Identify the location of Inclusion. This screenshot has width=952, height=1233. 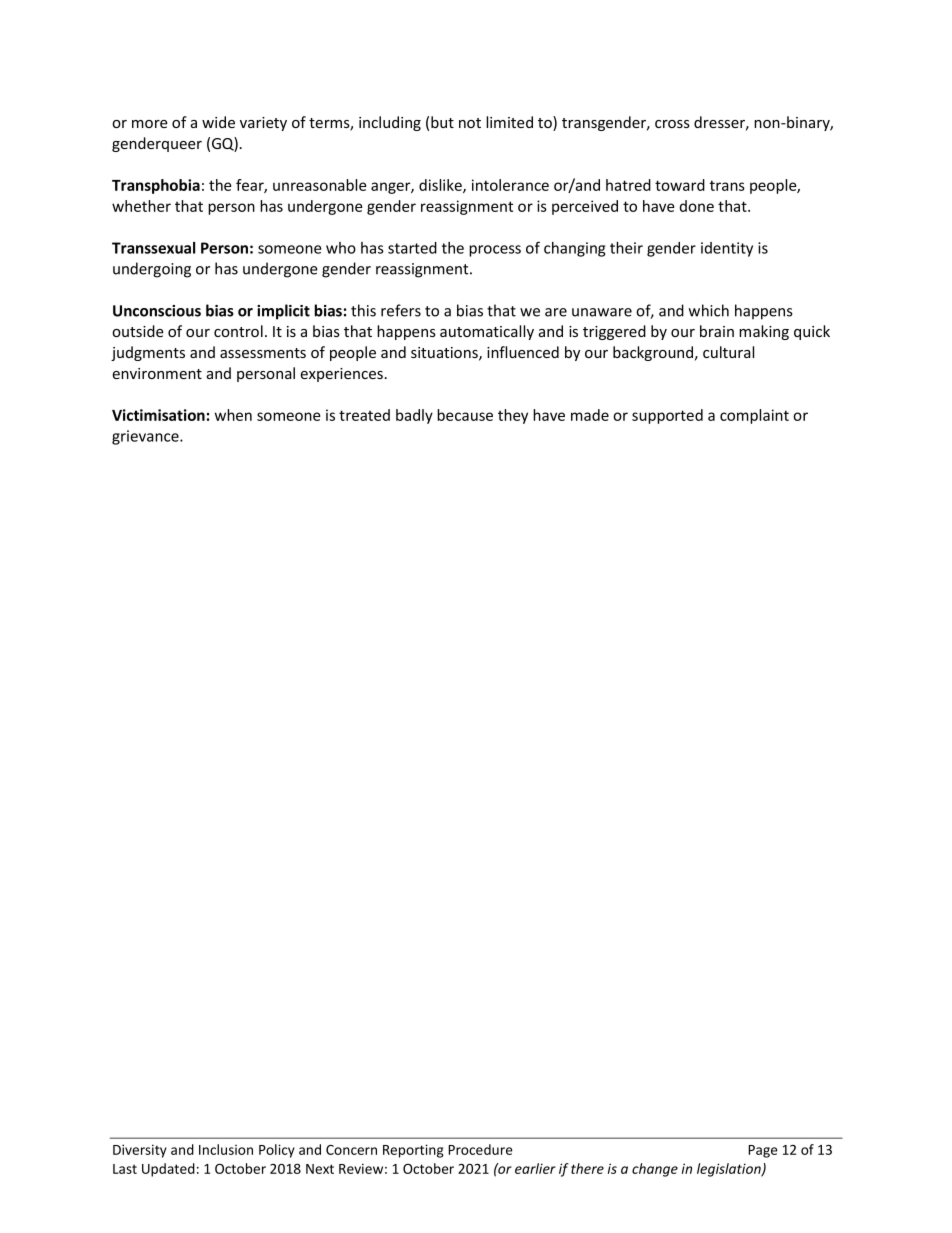
(226, 1149).
